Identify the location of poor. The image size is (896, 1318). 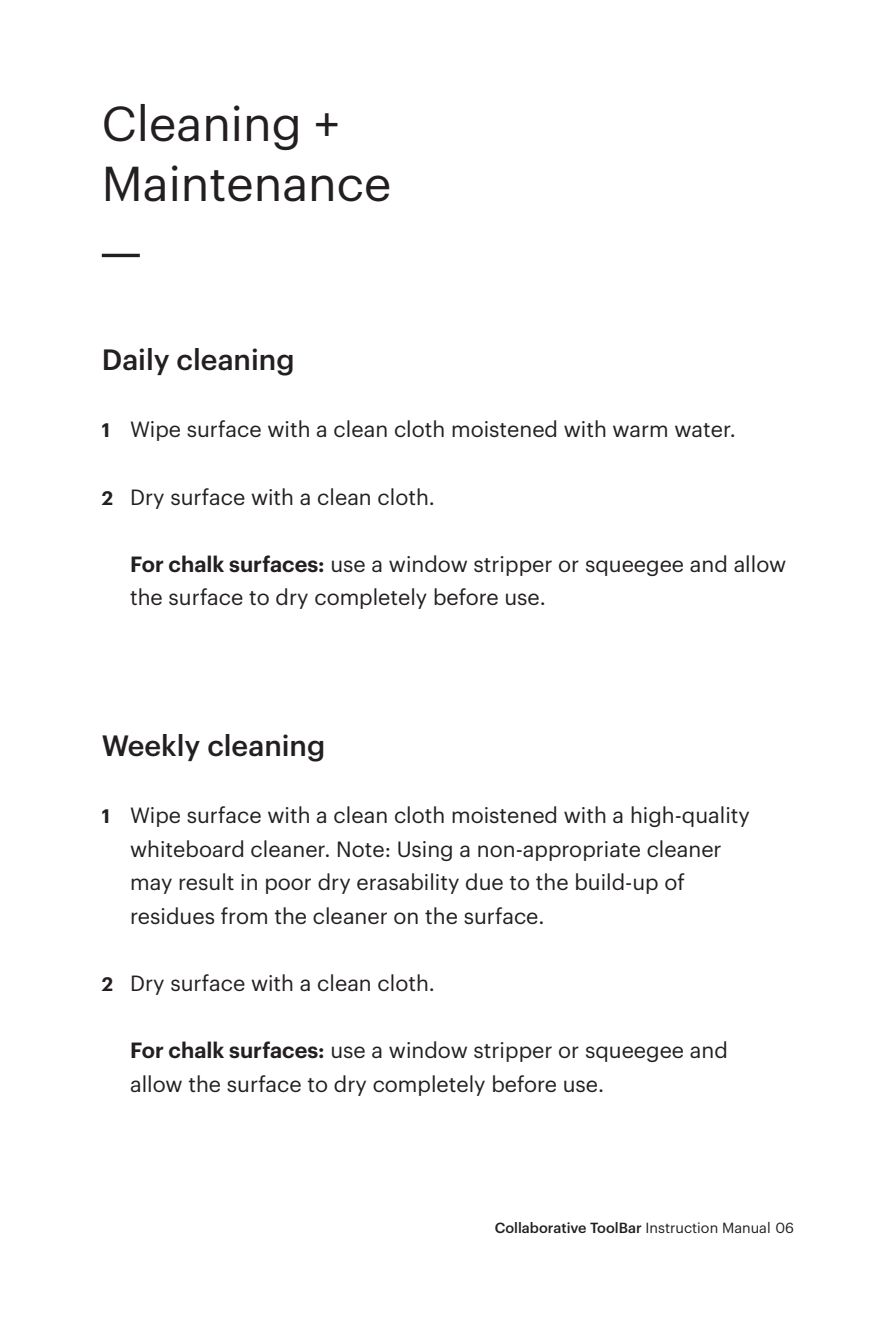
(288, 886).
